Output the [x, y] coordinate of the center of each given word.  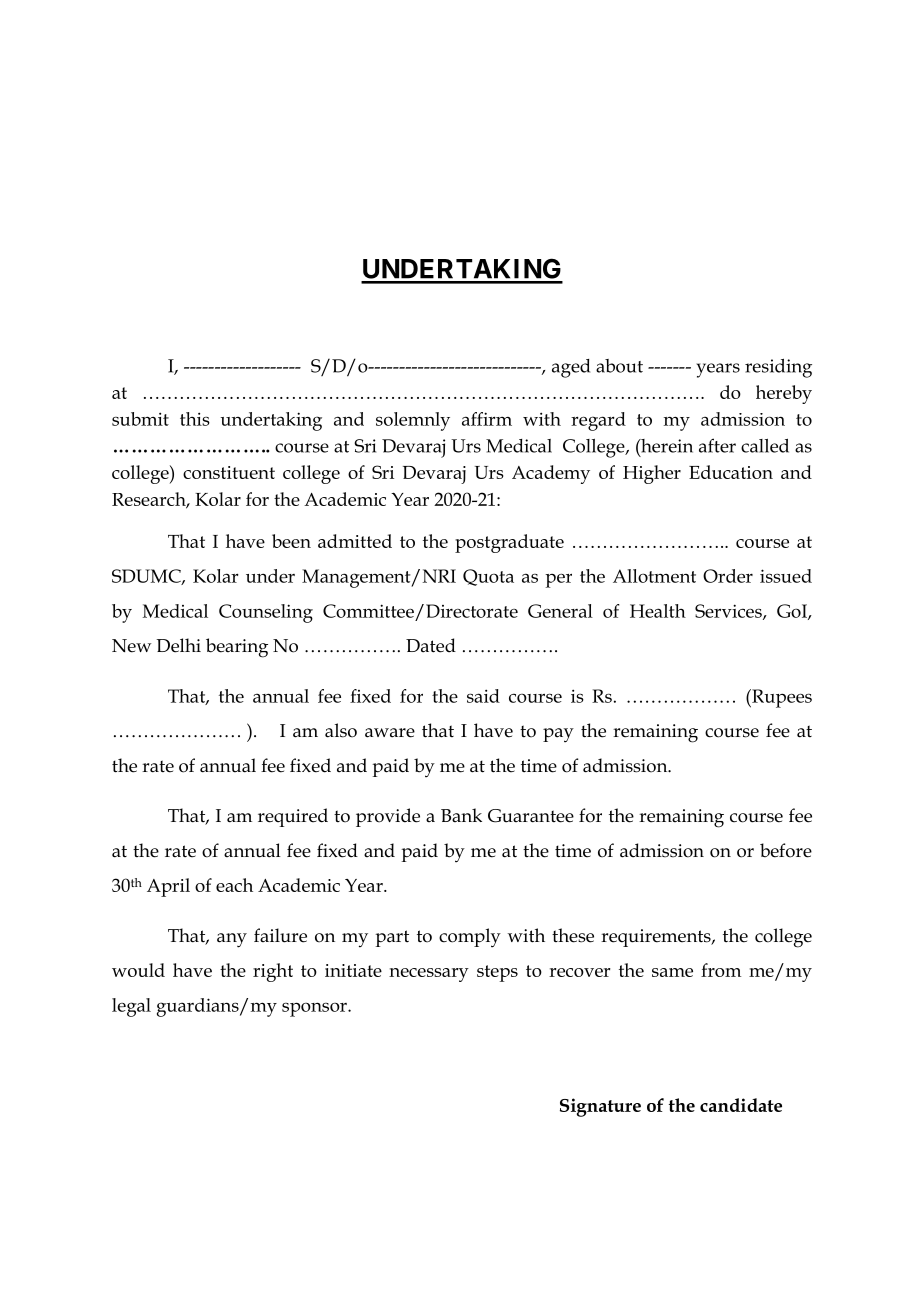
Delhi [178, 645]
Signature [600, 1107]
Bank [461, 815]
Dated [431, 645]
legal [131, 1007]
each [234, 885]
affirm [487, 419]
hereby [784, 394]
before [786, 850]
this [195, 419]
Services [729, 612]
